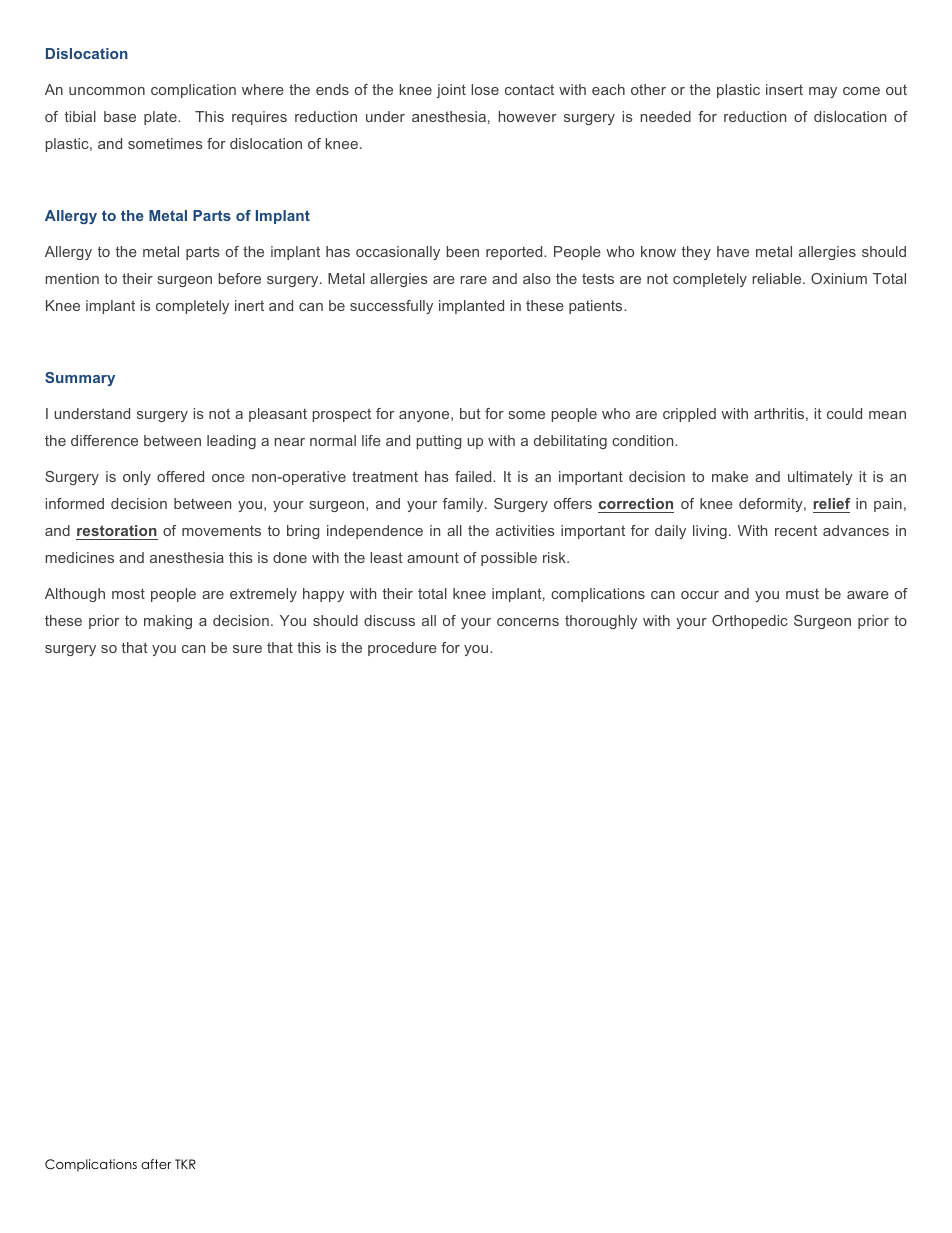 The width and height of the page is (952, 1233). What do you see at coordinates (784, 89) in the page?
I see `insert` at bounding box center [784, 89].
